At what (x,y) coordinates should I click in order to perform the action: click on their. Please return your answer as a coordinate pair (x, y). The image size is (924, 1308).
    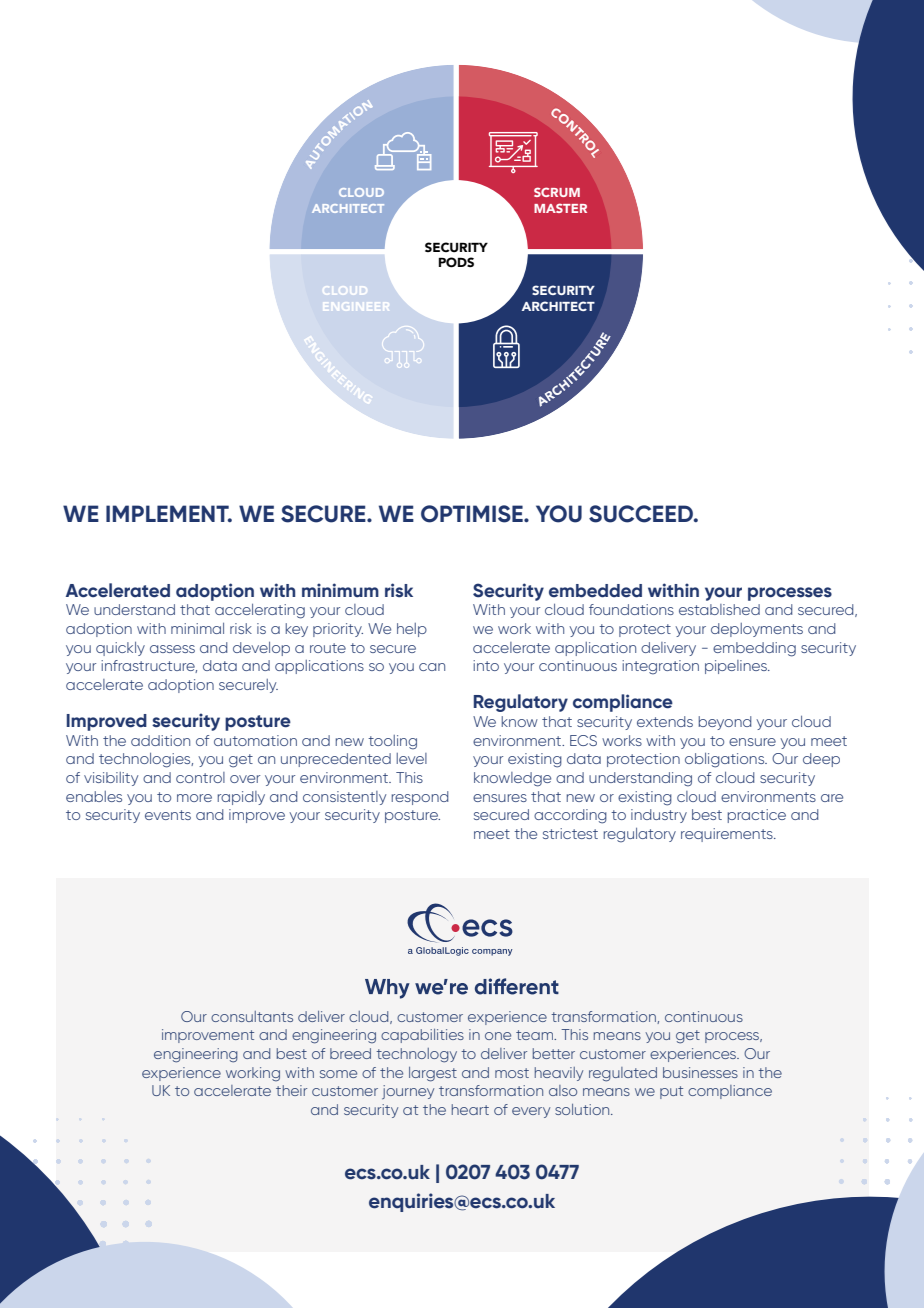
    Looking at the image, I should click on (291, 1090).
